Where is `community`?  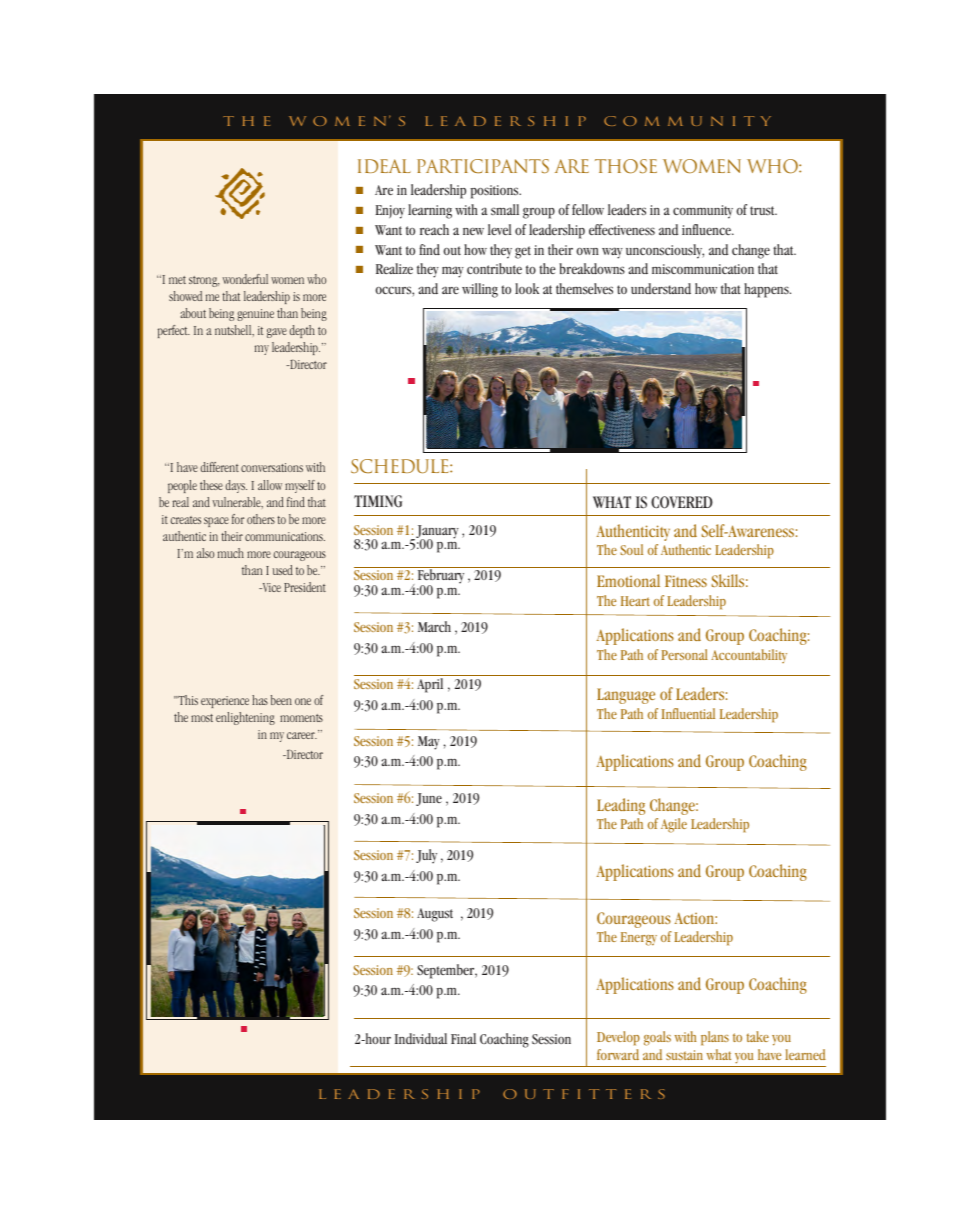 community is located at coordinates (703, 212).
